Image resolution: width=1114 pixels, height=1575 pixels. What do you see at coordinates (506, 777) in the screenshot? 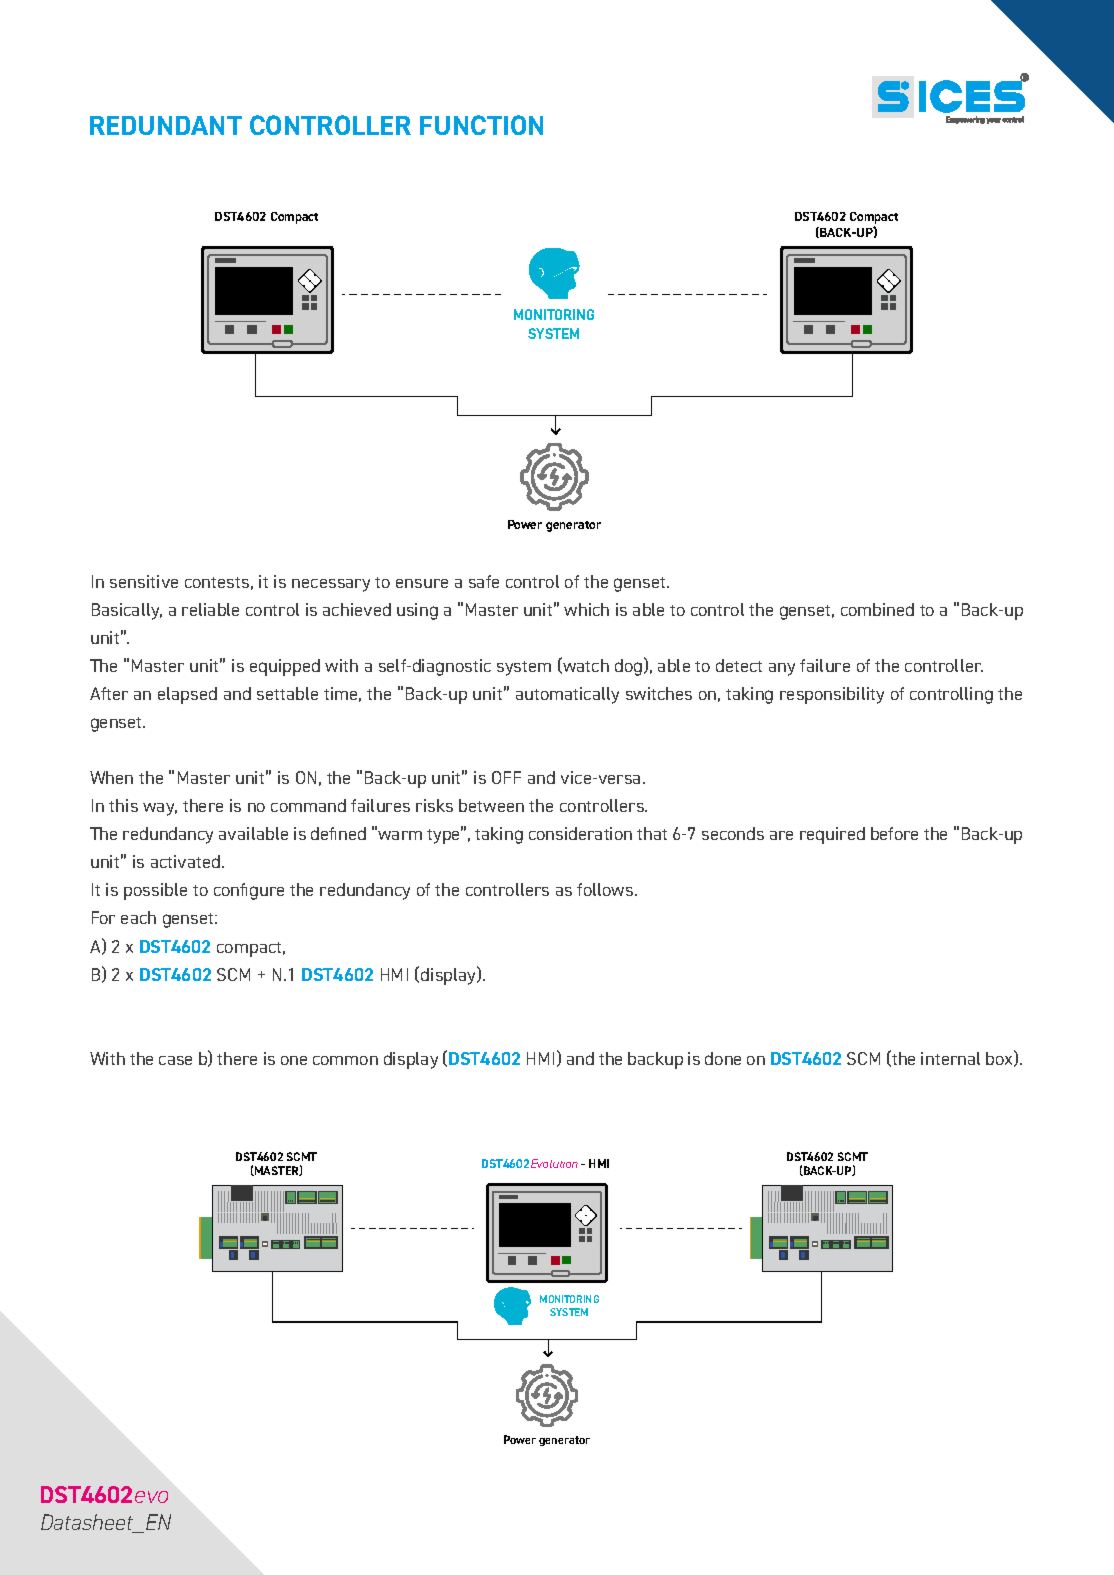
I see `OFF` at bounding box center [506, 777].
